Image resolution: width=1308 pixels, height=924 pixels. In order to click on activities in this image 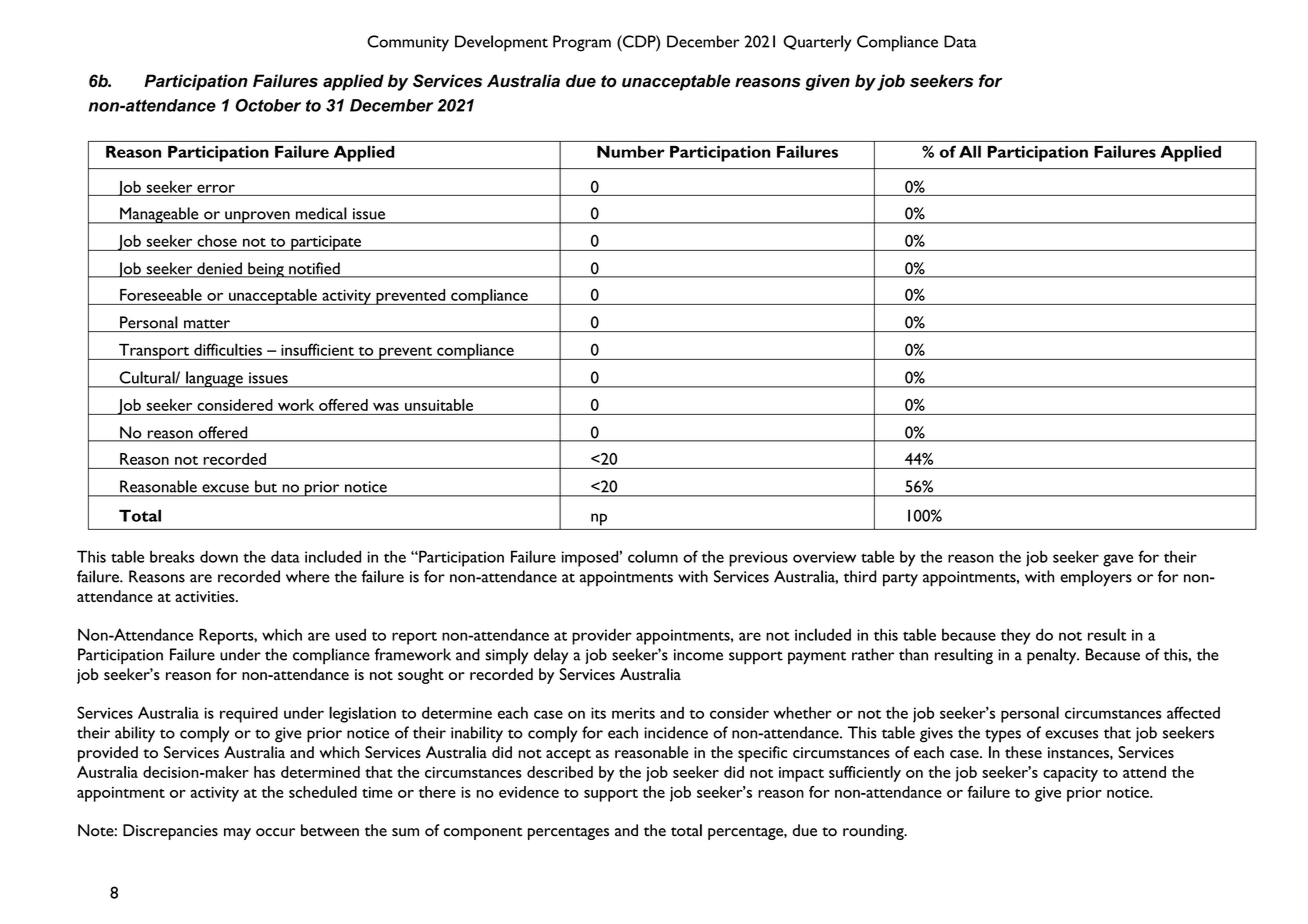, I will do `click(206, 596)`.
